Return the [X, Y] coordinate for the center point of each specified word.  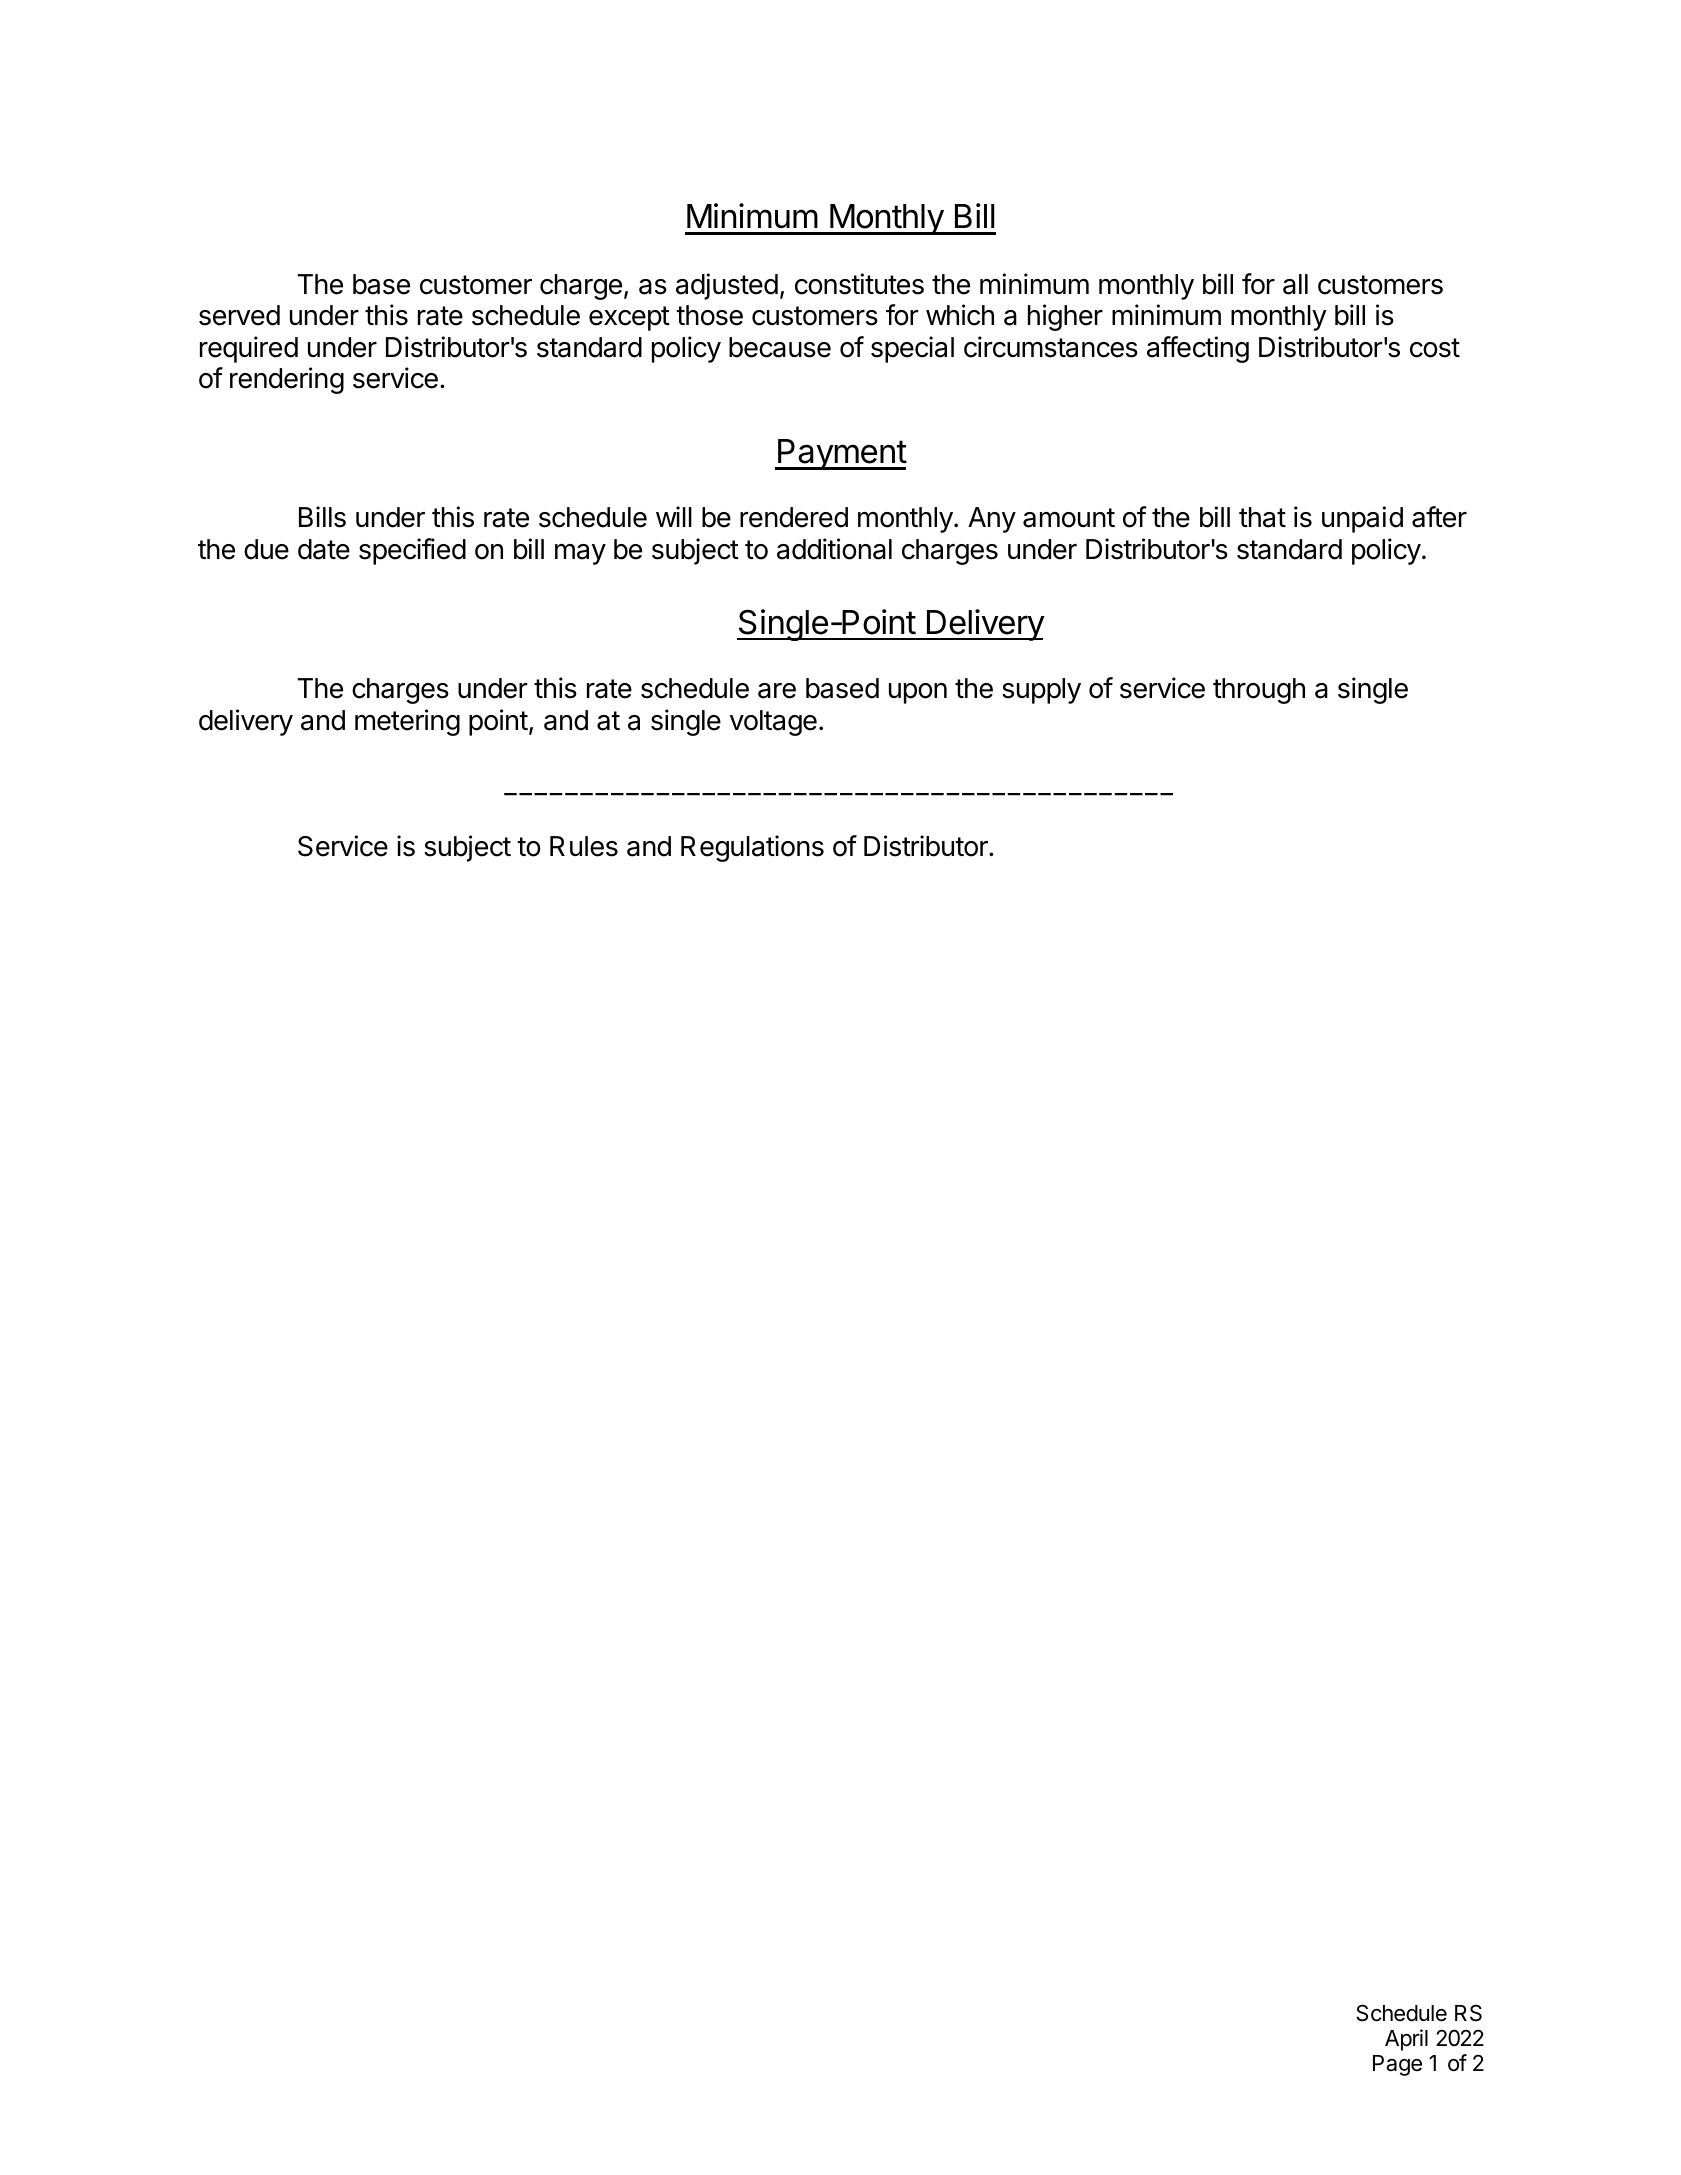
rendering [287, 380]
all [1295, 284]
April [1406, 2040]
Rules [584, 846]
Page [1397, 2065]
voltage [773, 723]
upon [918, 693]
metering [407, 722]
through [1259, 691]
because [780, 347]
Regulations [752, 848]
